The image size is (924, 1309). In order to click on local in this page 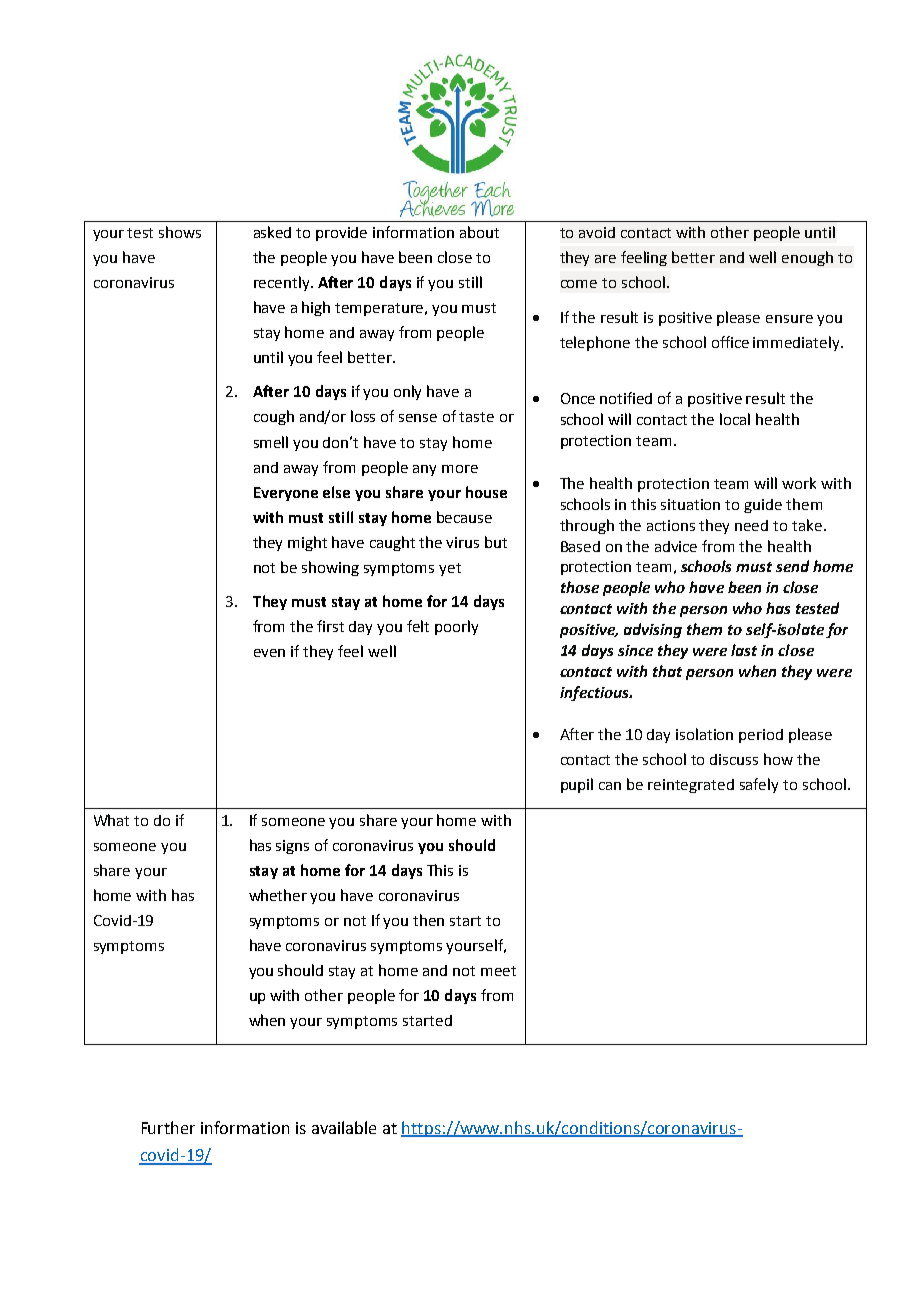, I will do `click(735, 419)`.
